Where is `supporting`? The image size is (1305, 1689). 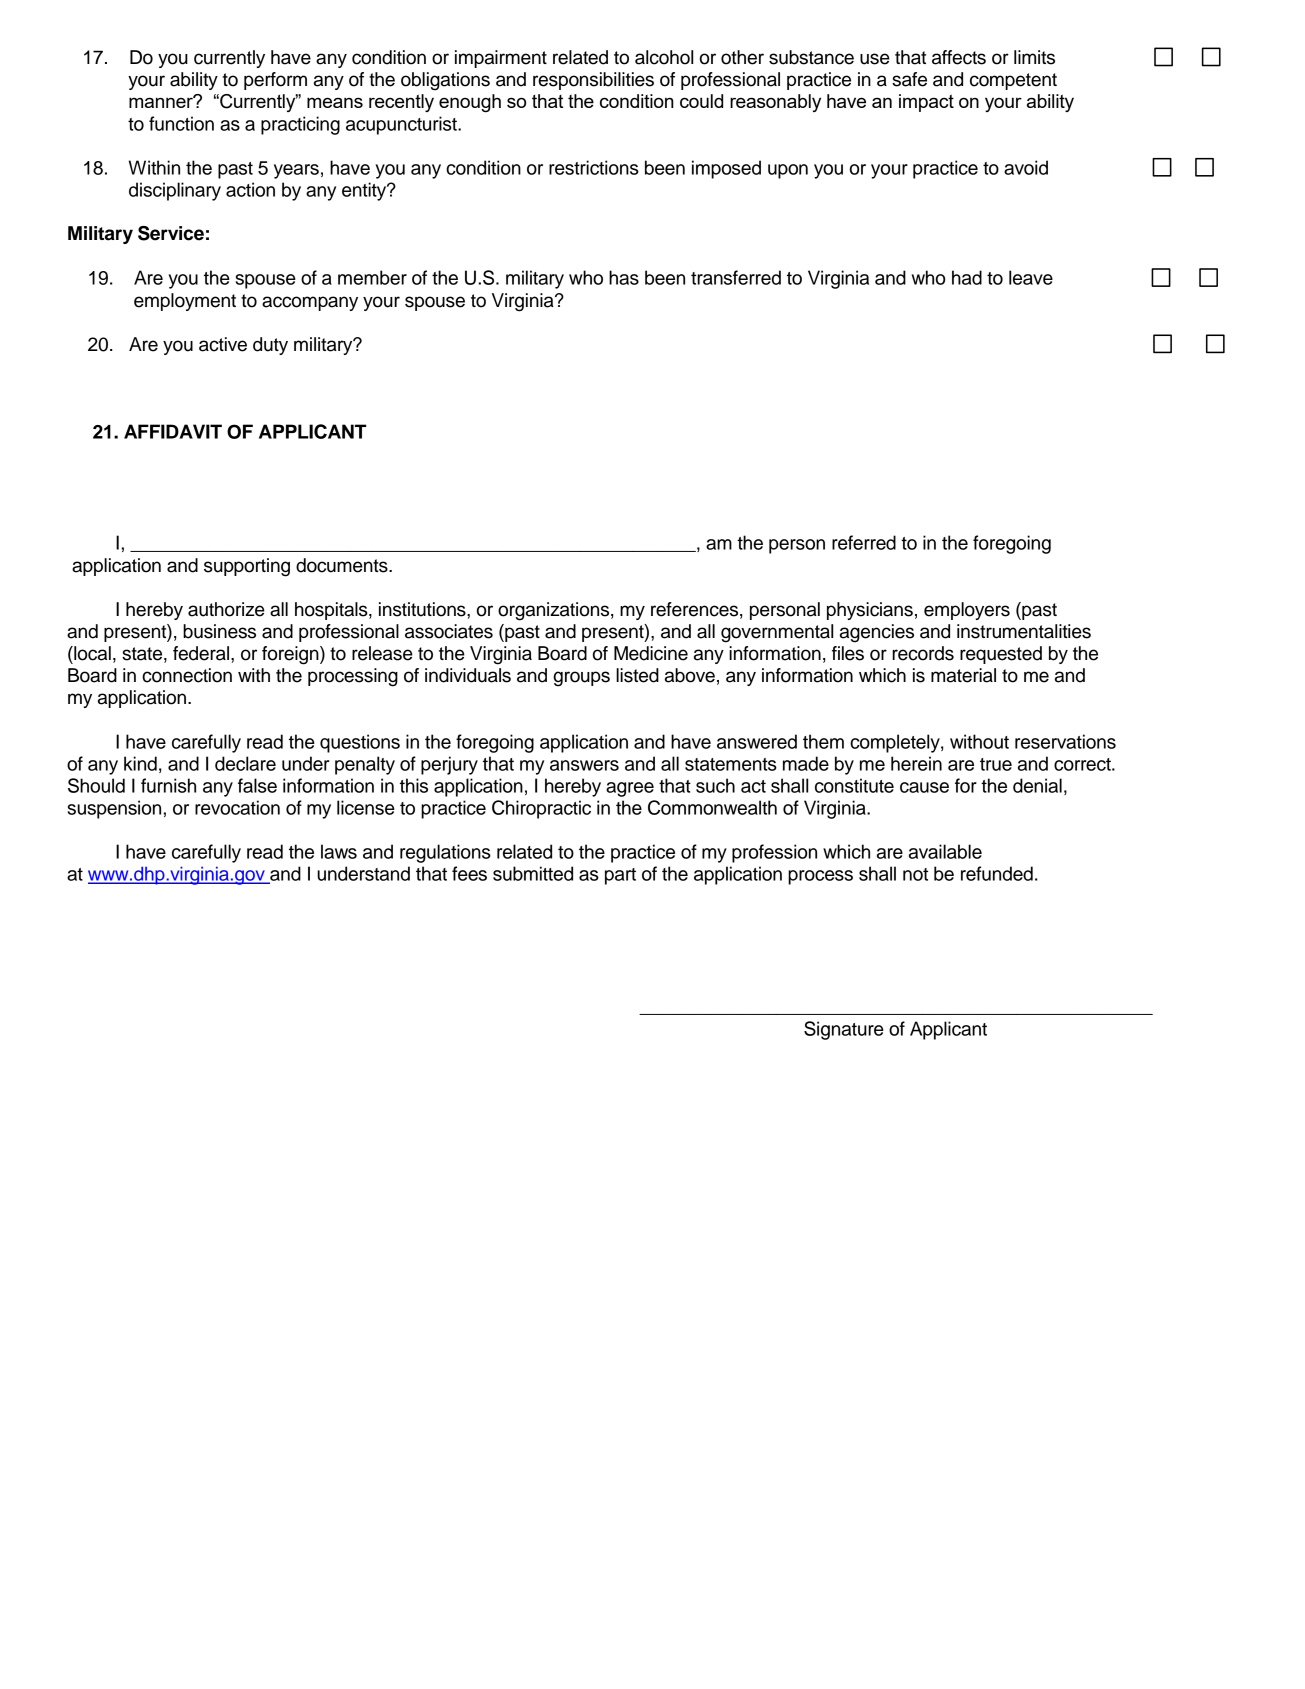
supporting is located at coordinates (247, 567).
